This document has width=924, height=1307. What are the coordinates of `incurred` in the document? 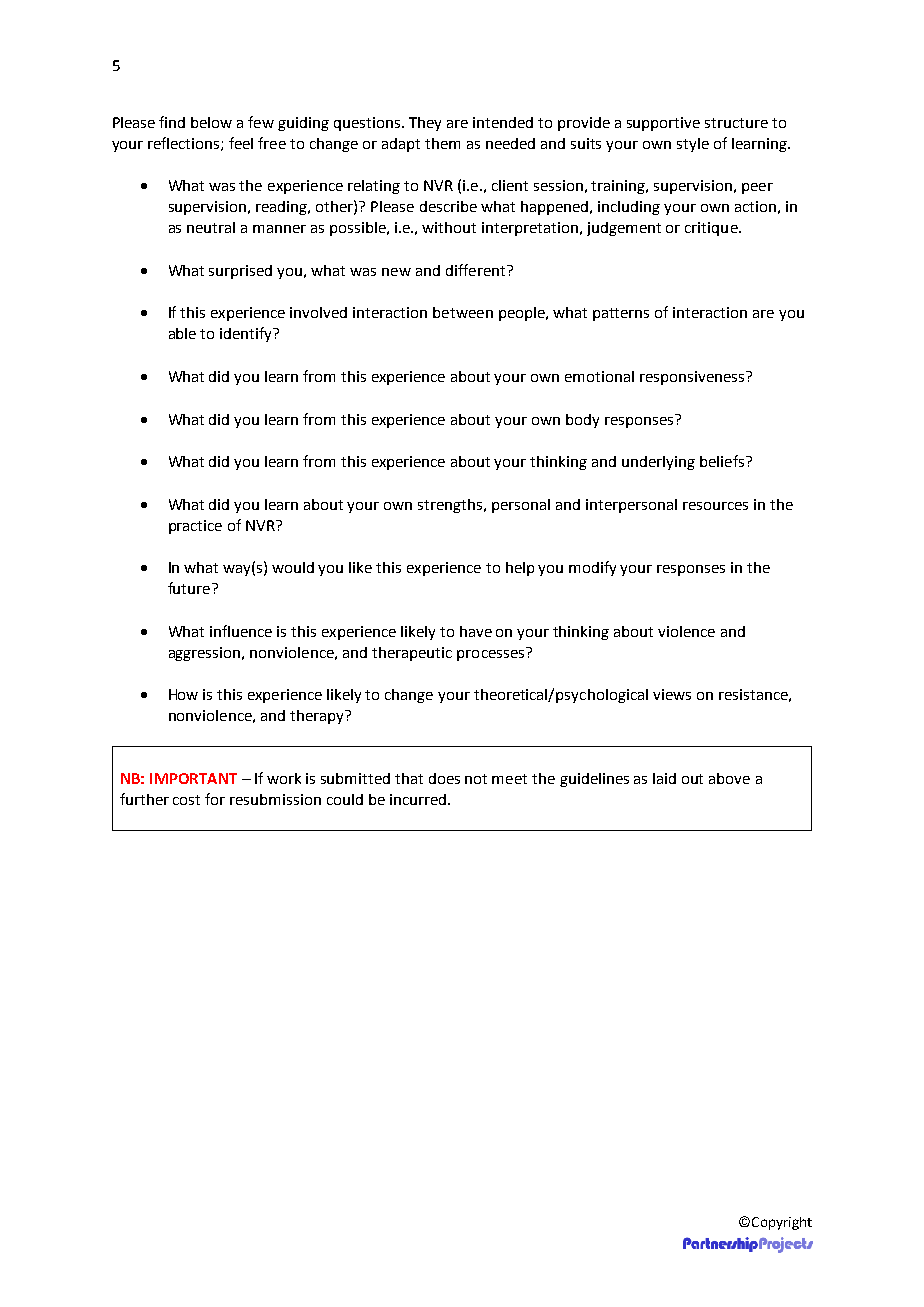 It's located at (418, 799).
